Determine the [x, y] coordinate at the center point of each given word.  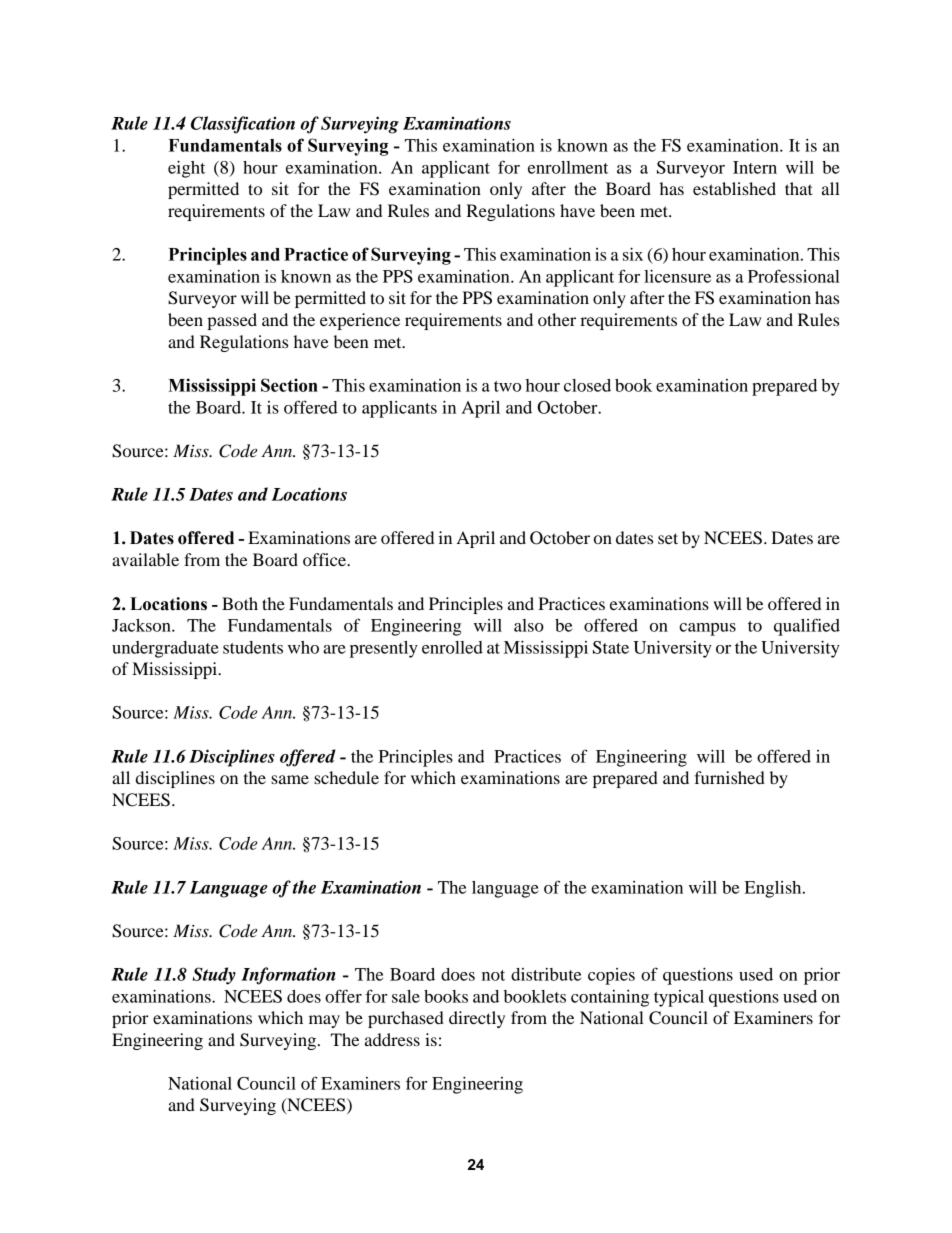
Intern [755, 167]
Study [214, 976]
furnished [729, 777]
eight [186, 169]
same [290, 779]
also [529, 625]
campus [707, 629]
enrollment [568, 167]
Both [240, 603]
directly [477, 1019]
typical [679, 998]
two [507, 386]
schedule [346, 777]
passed [232, 321]
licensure [677, 276]
